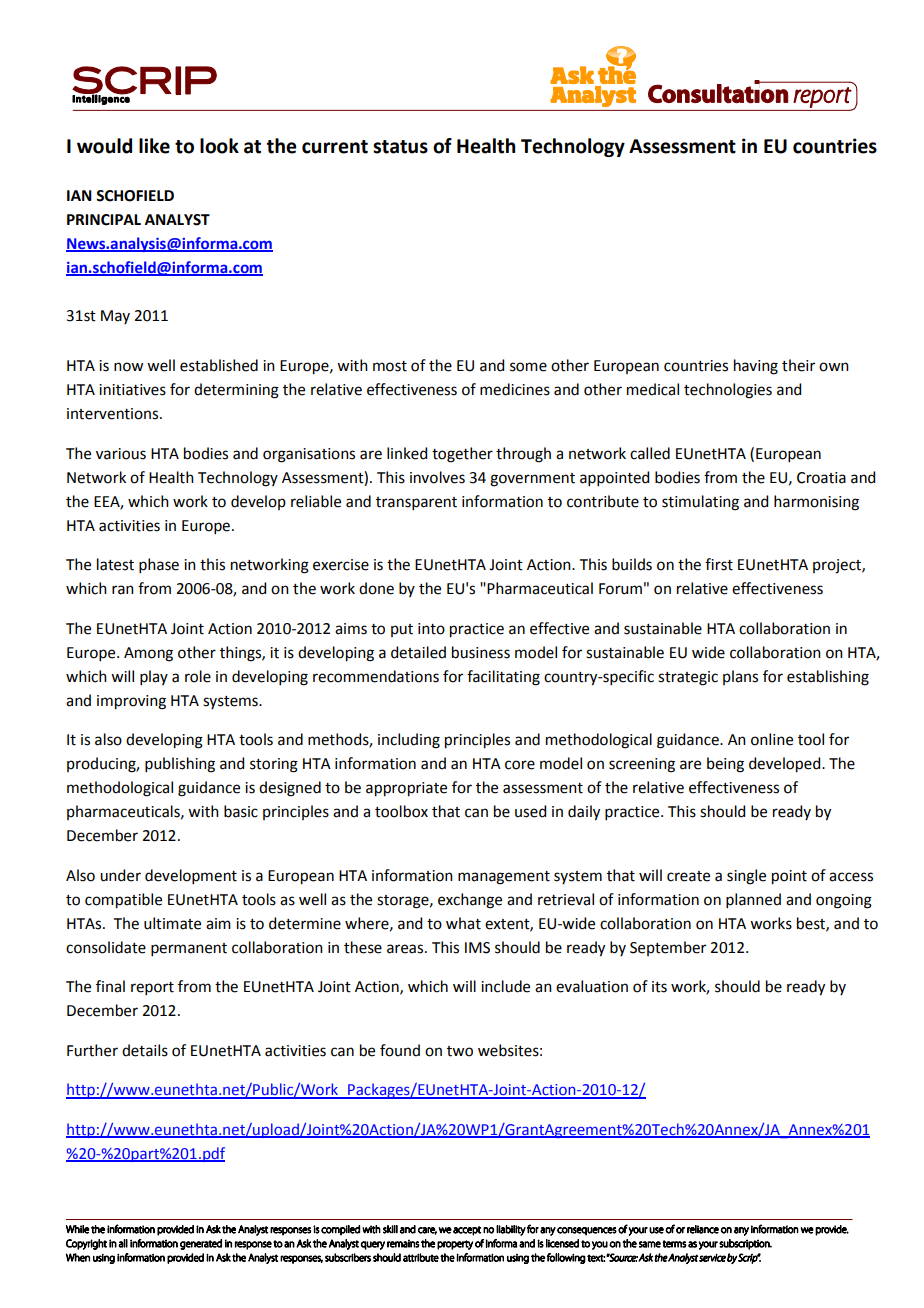 The width and height of the screenshot is (924, 1308). What do you see at coordinates (400, 147) in the screenshot?
I see `status` at bounding box center [400, 147].
